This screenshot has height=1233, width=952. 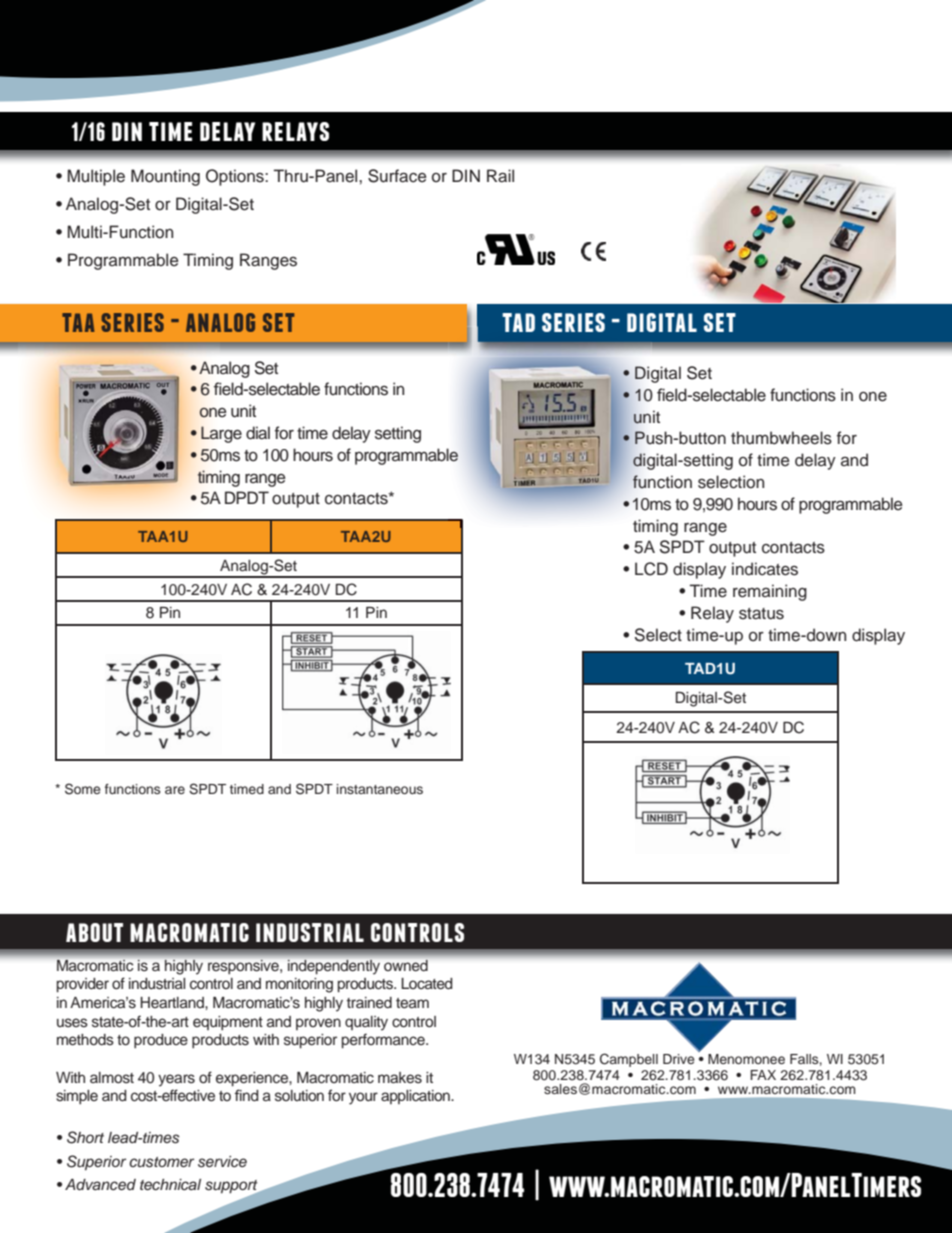 What do you see at coordinates (679, 1059) in the screenshot?
I see `Drive` at bounding box center [679, 1059].
